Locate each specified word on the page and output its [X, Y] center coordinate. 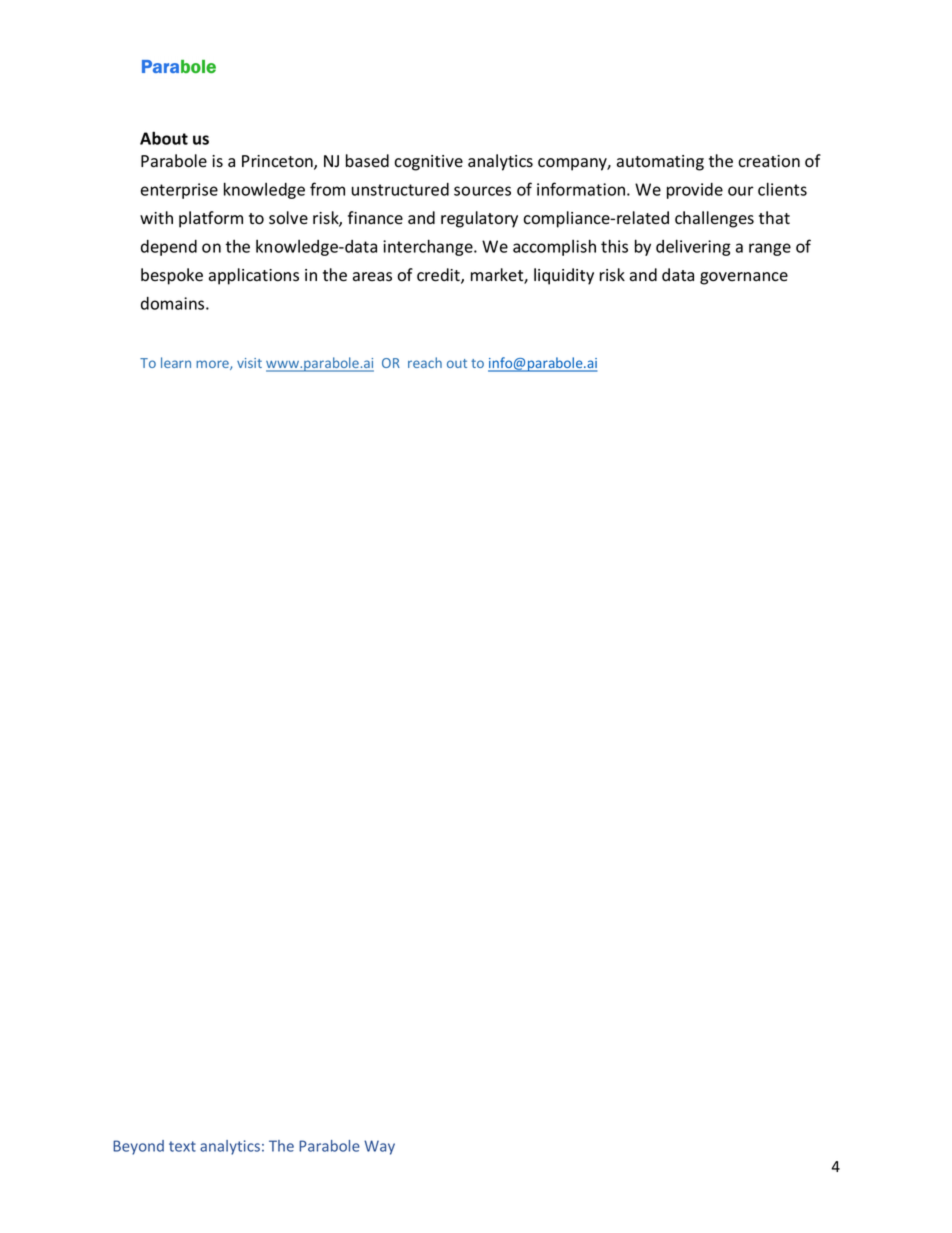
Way [379, 1147]
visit [249, 363]
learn [176, 362]
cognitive [428, 163]
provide [695, 191]
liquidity [564, 276]
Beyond [138, 1147]
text [182, 1146]
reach [425, 362]
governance [744, 278]
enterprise [179, 191]
